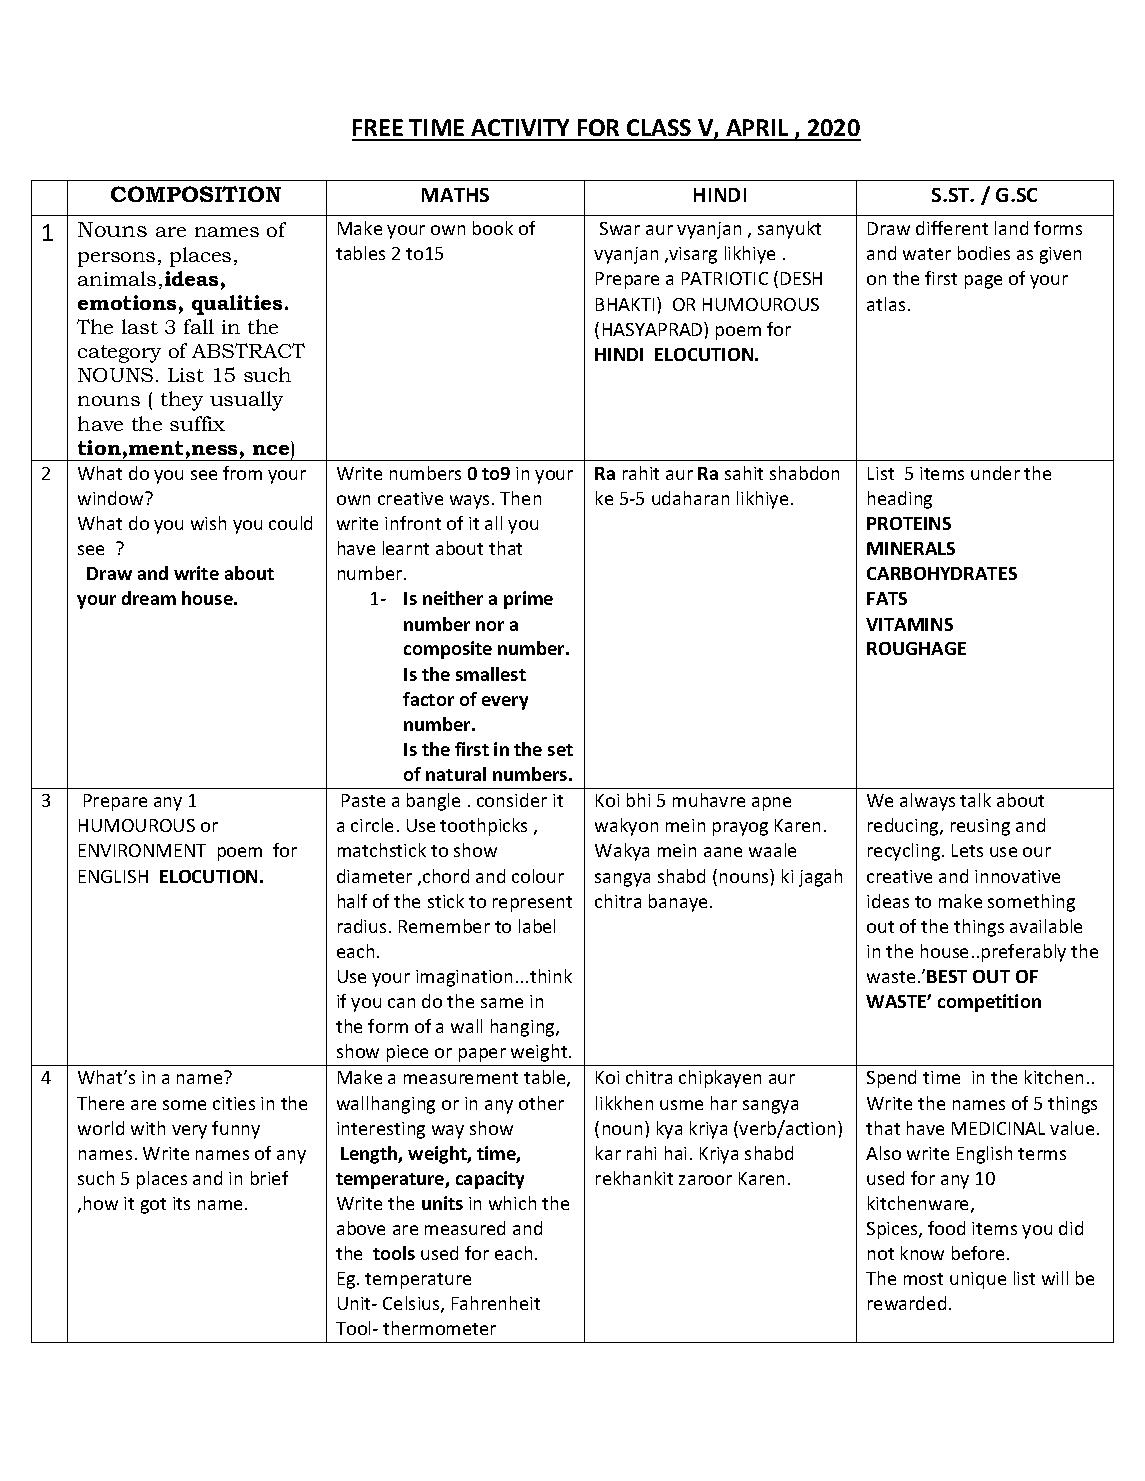 The height and width of the screenshot is (1481, 1145). I want to click on got, so click(153, 1206).
